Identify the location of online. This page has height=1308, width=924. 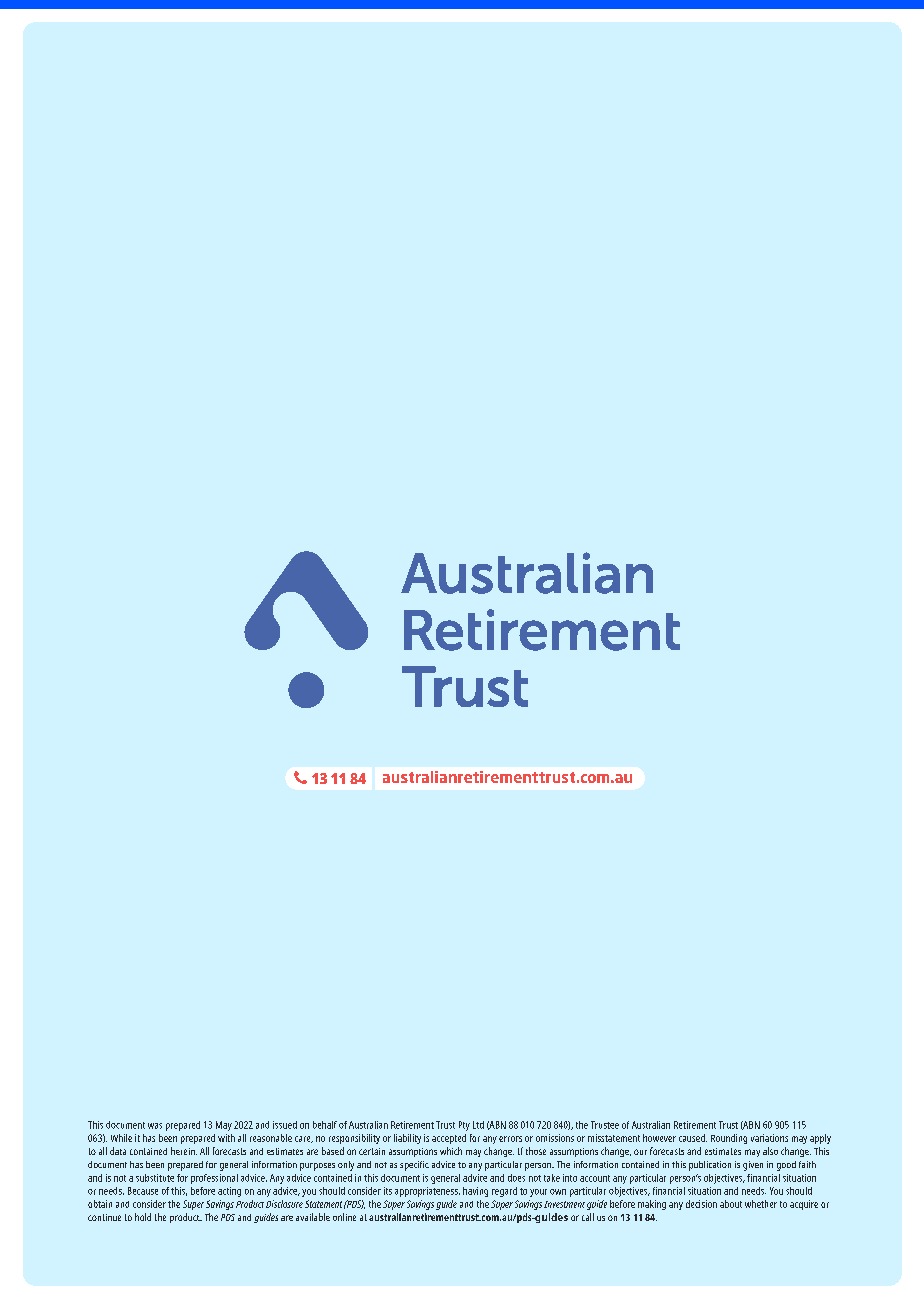
(344, 1217).
